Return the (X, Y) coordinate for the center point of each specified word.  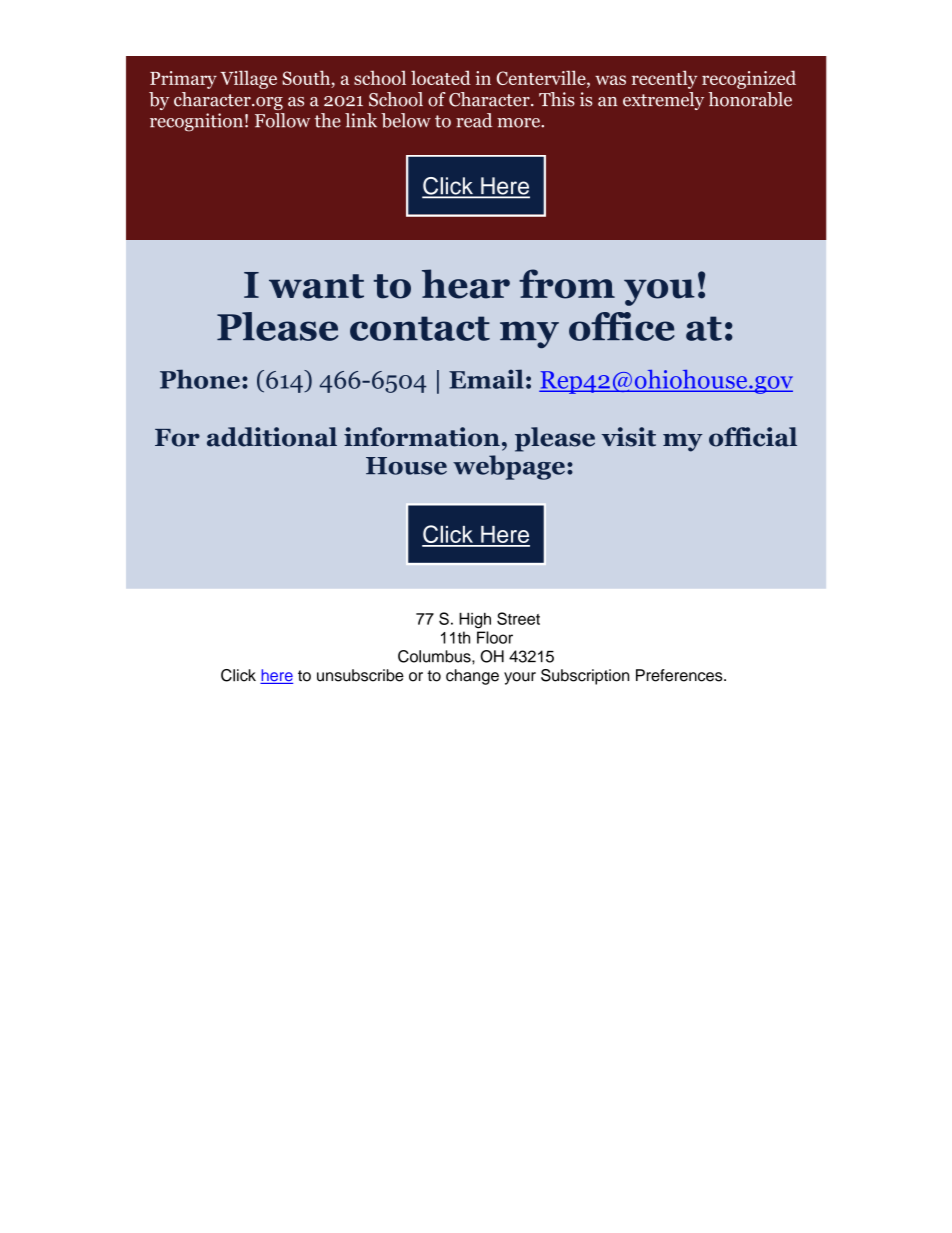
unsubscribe (360, 675)
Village (248, 79)
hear (466, 284)
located (441, 77)
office (622, 326)
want (316, 286)
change (472, 677)
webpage (509, 467)
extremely (663, 101)
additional (272, 437)
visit (629, 437)
